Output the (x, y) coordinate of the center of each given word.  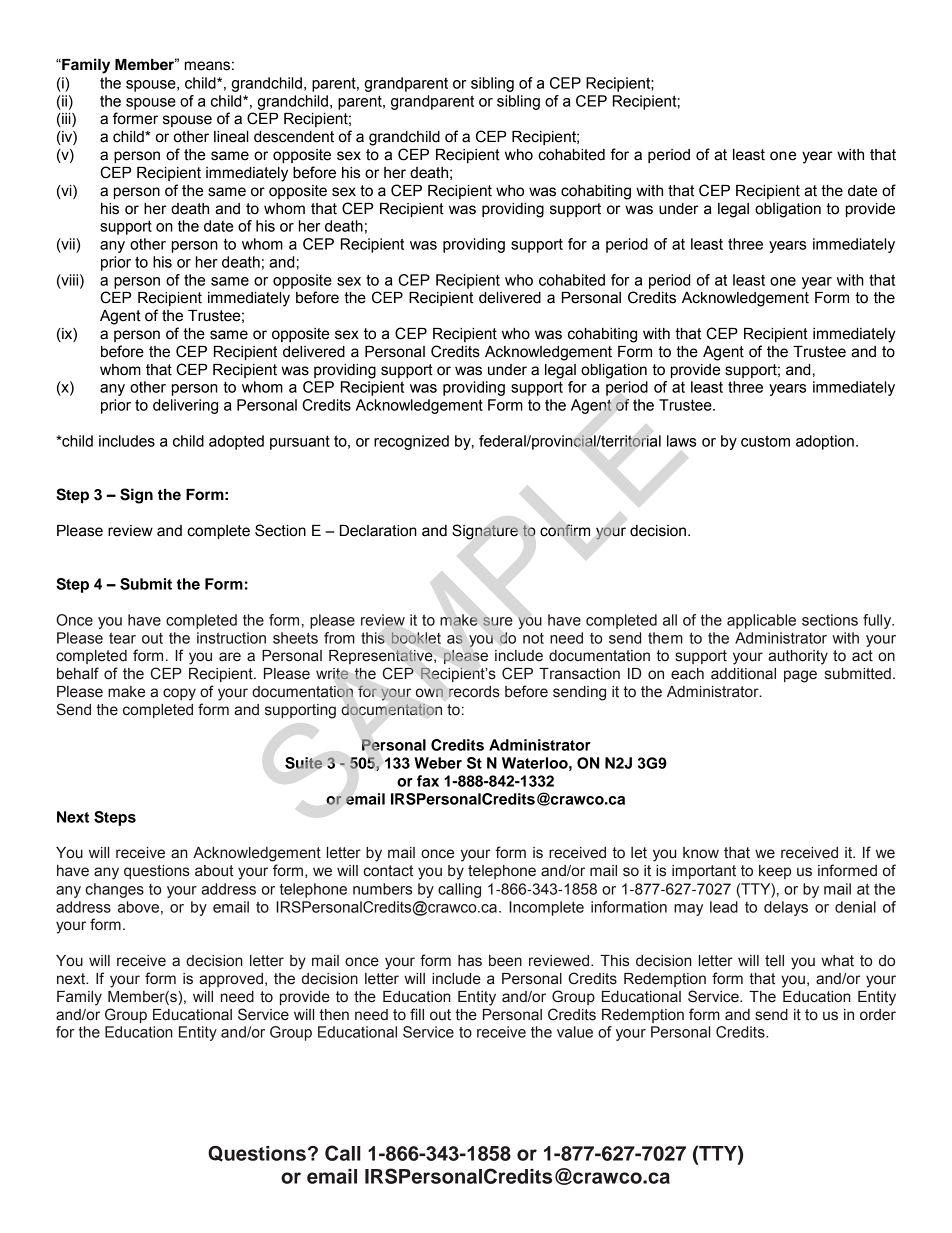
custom (765, 441)
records (474, 692)
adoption (825, 442)
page (800, 676)
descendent (294, 137)
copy (179, 694)
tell (774, 961)
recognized (411, 442)
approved (231, 980)
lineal (231, 137)
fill (417, 1014)
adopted (236, 442)
